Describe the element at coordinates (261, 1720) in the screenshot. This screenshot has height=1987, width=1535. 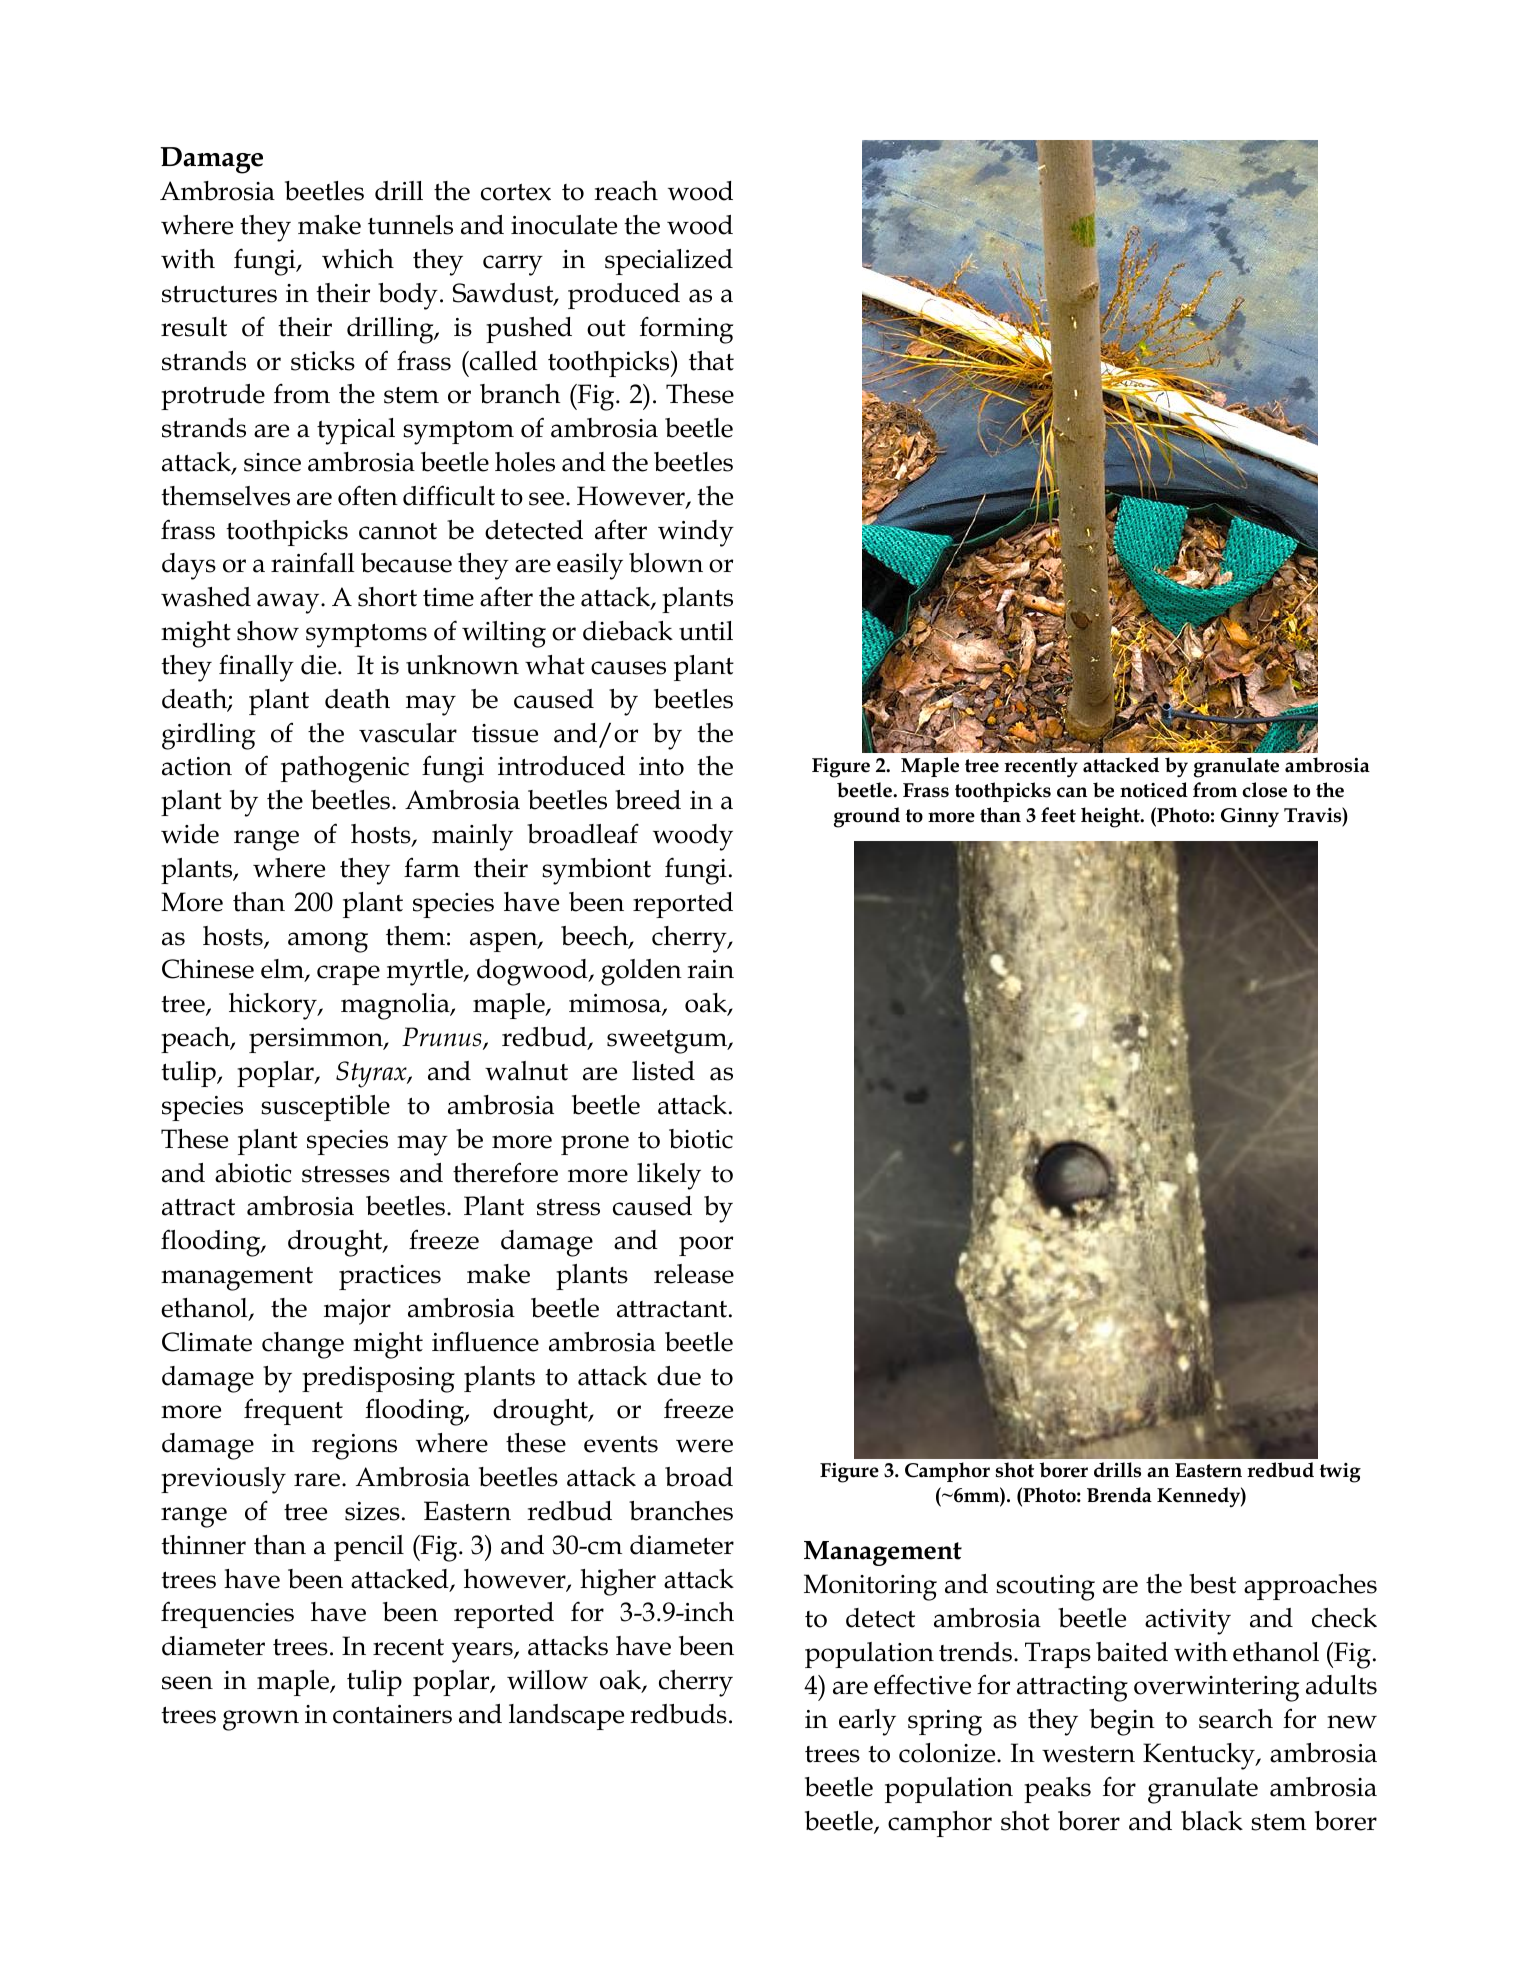
I see `grown` at that location.
